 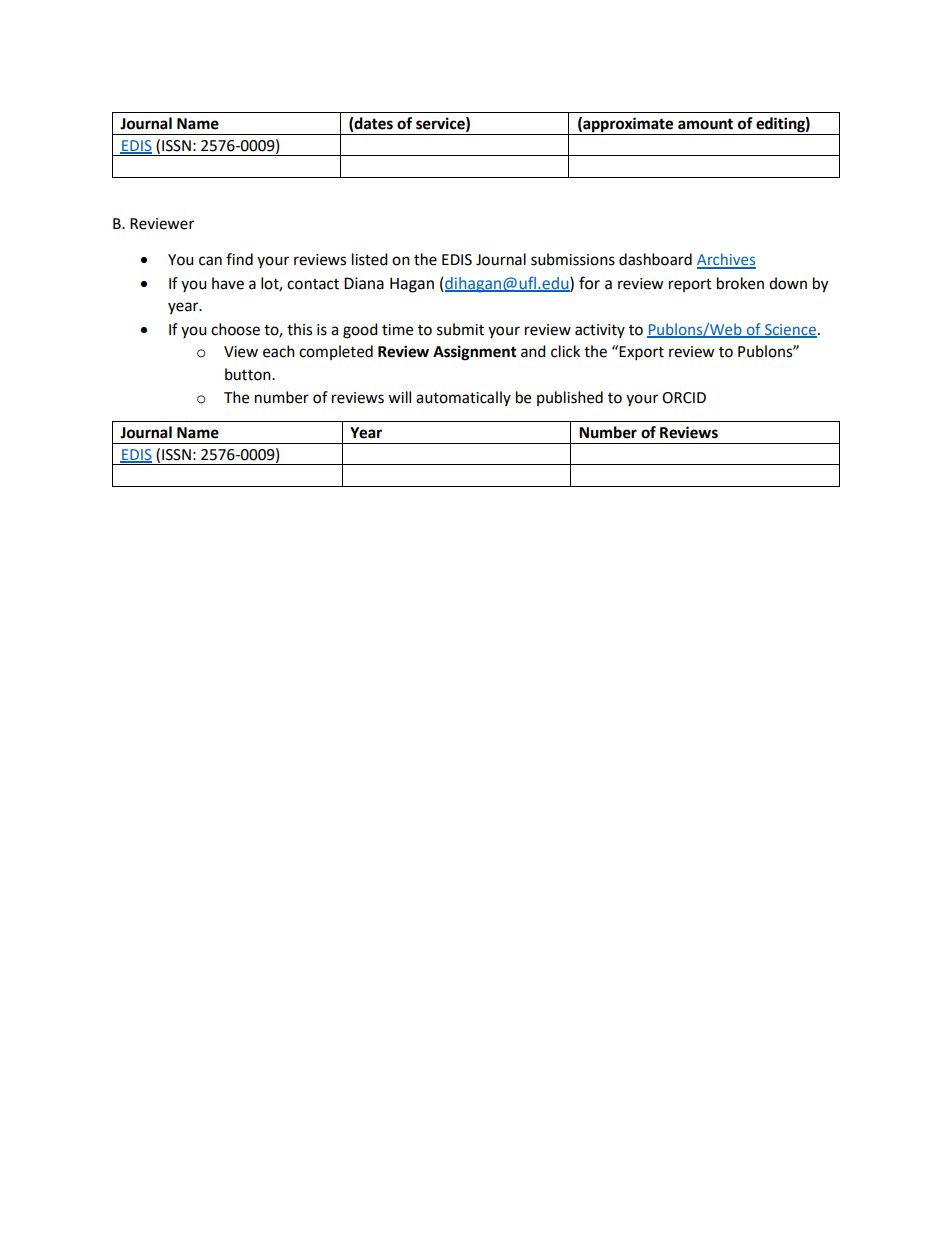 I want to click on this, so click(x=299, y=329).
